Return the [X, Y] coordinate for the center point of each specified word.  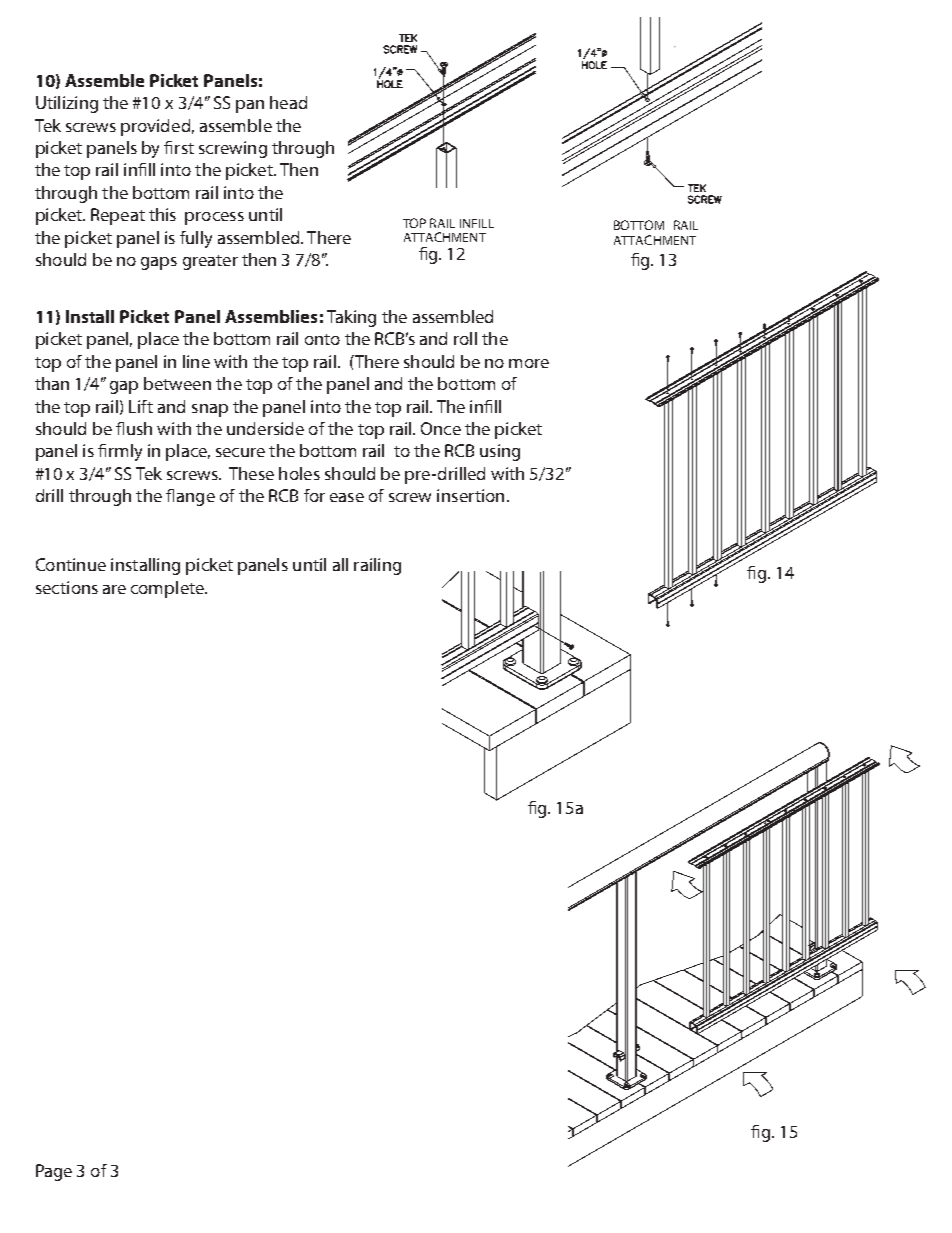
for [314, 495]
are [114, 589]
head [288, 102]
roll [465, 338]
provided [155, 127]
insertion [470, 495]
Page [54, 1172]
